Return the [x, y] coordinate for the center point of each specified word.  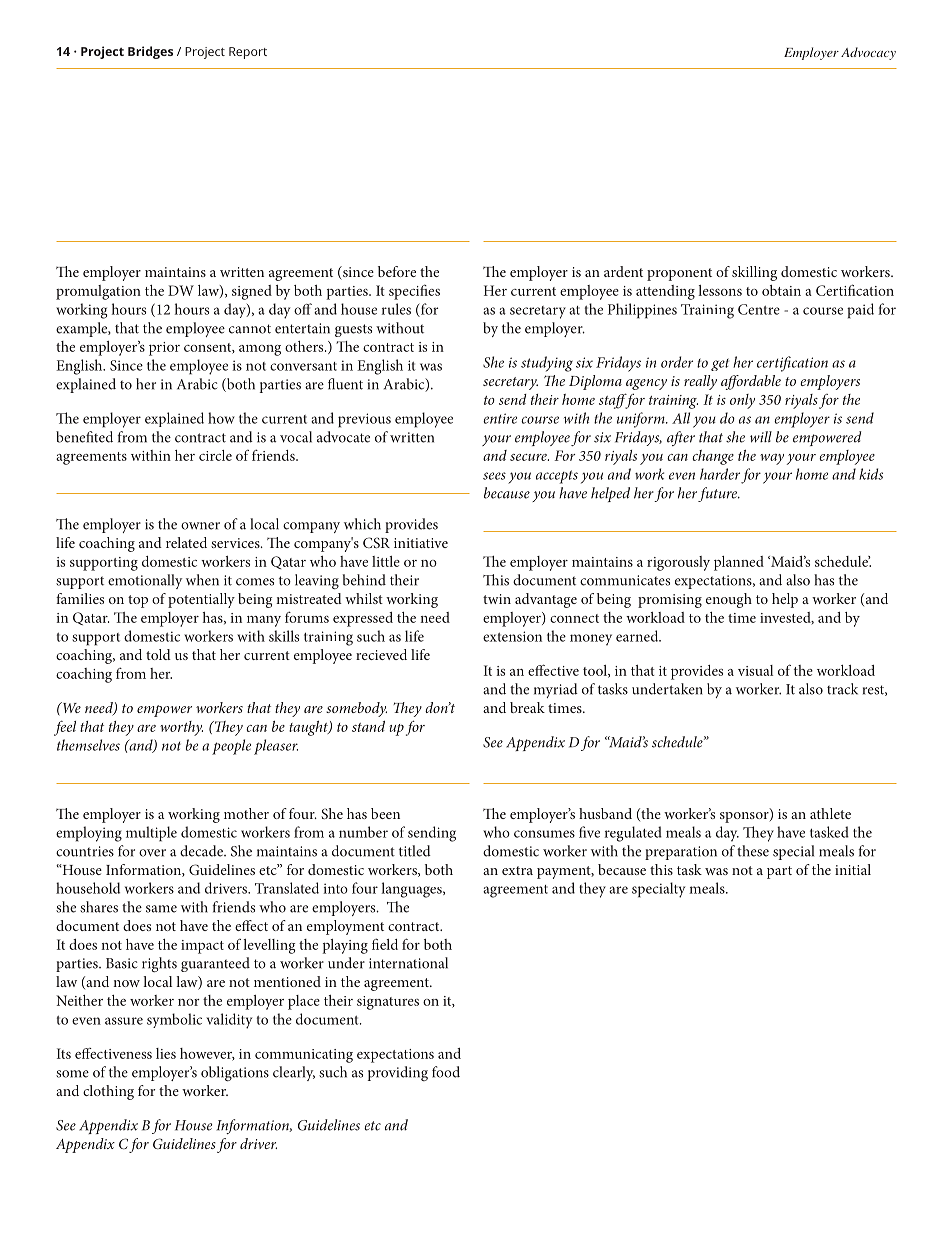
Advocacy [868, 53]
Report [248, 53]
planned [739, 563]
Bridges [150, 52]
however [207, 1054]
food [446, 1072]
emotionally [145, 581]
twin [497, 599]
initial [853, 869]
